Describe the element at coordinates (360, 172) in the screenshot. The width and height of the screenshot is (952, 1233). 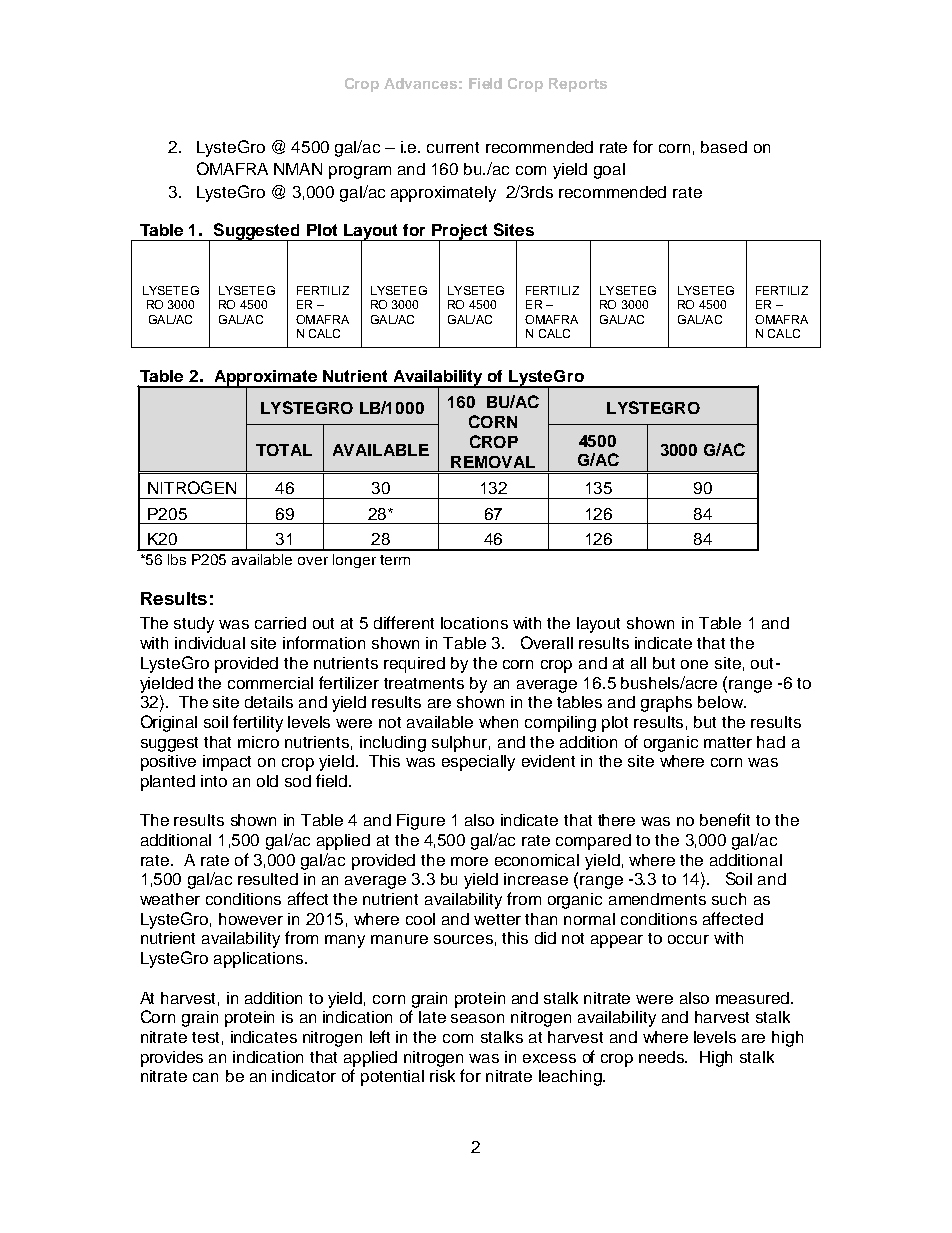
I see `program` at that location.
